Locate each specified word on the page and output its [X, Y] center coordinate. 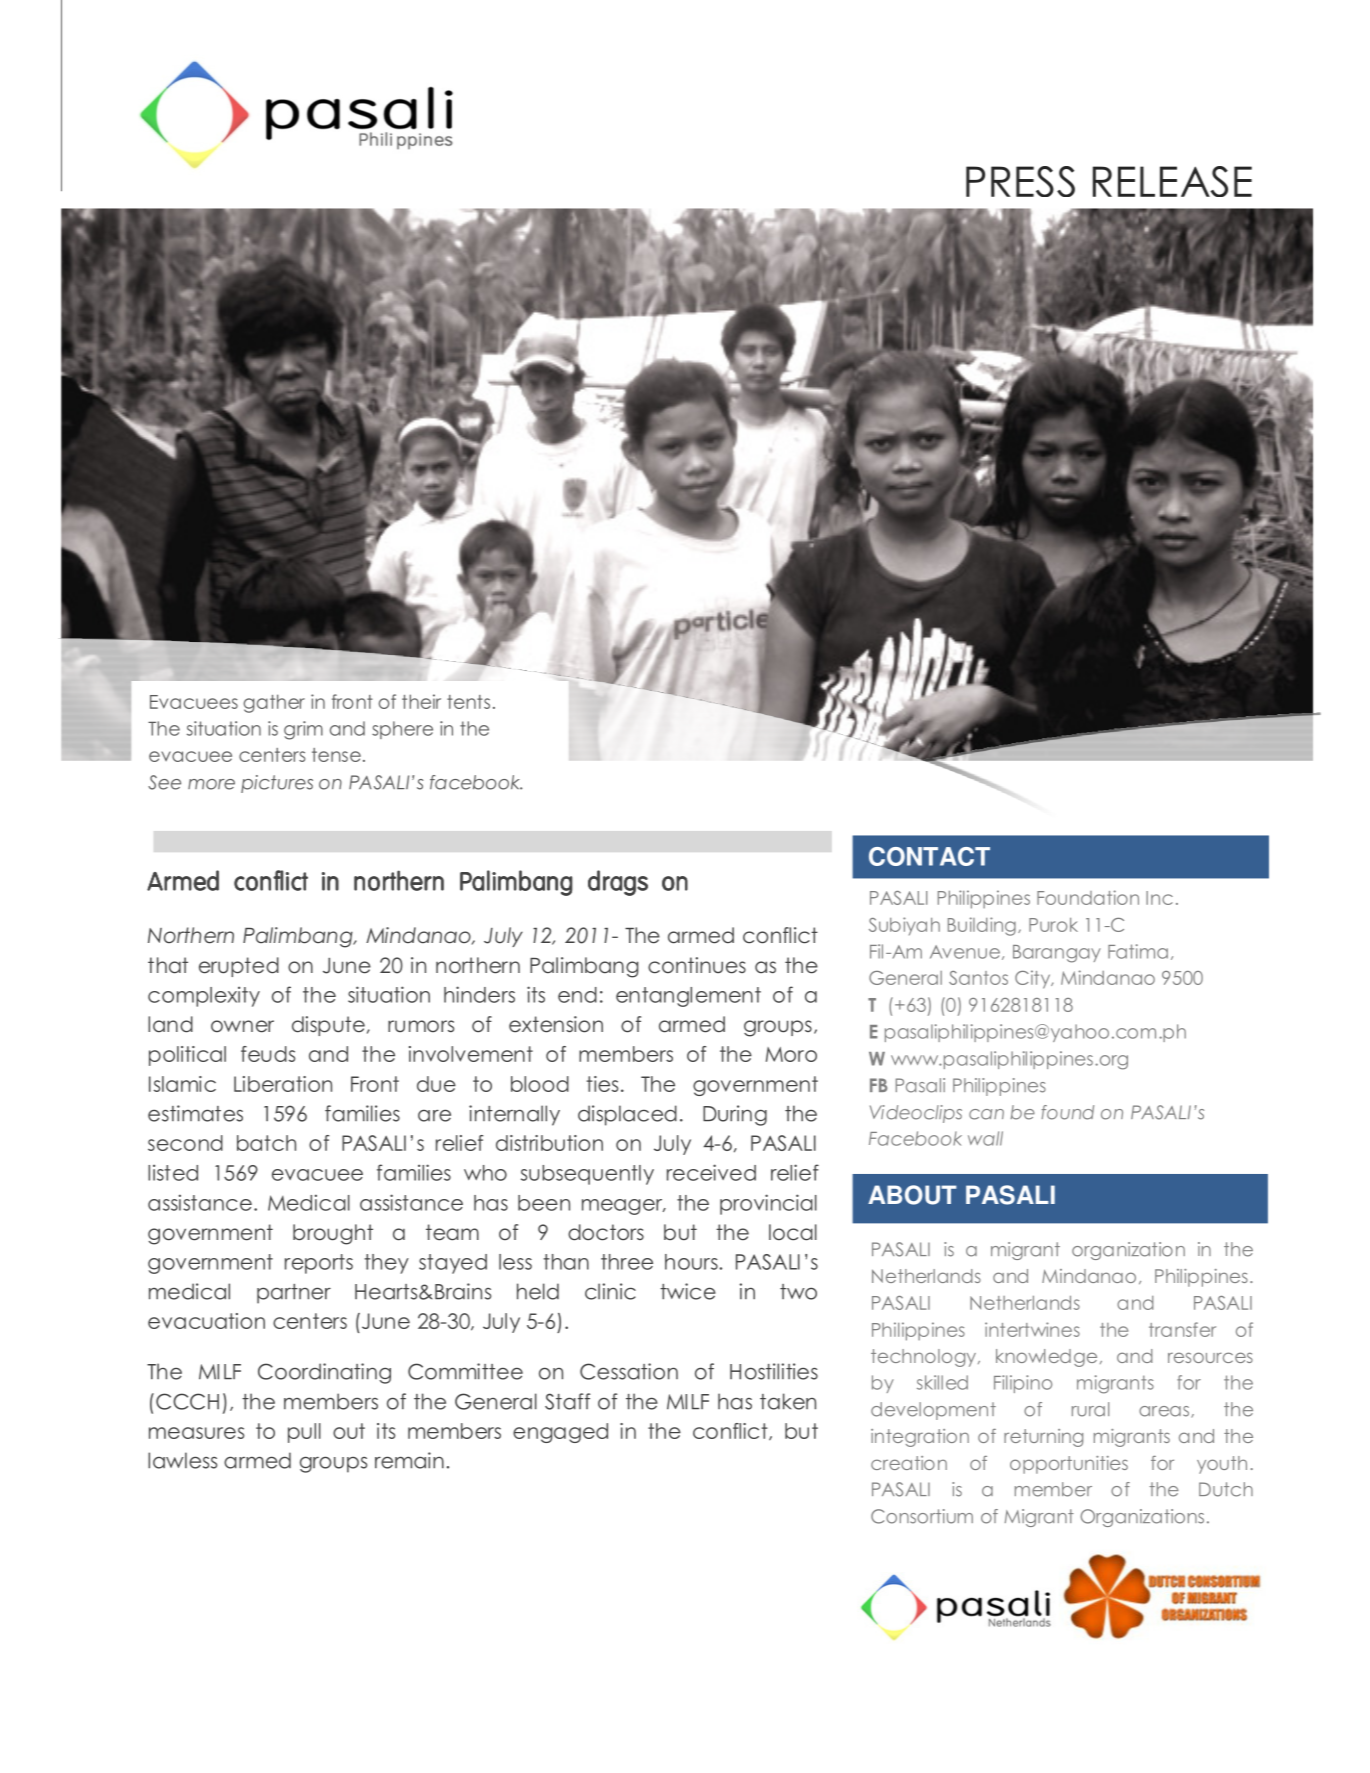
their [421, 701]
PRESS [1020, 181]
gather [274, 703]
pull [304, 1433]
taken [788, 1401]
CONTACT [929, 856]
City [1034, 979]
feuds [268, 1054]
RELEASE [1172, 181]
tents [468, 702]
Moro [791, 1054]
